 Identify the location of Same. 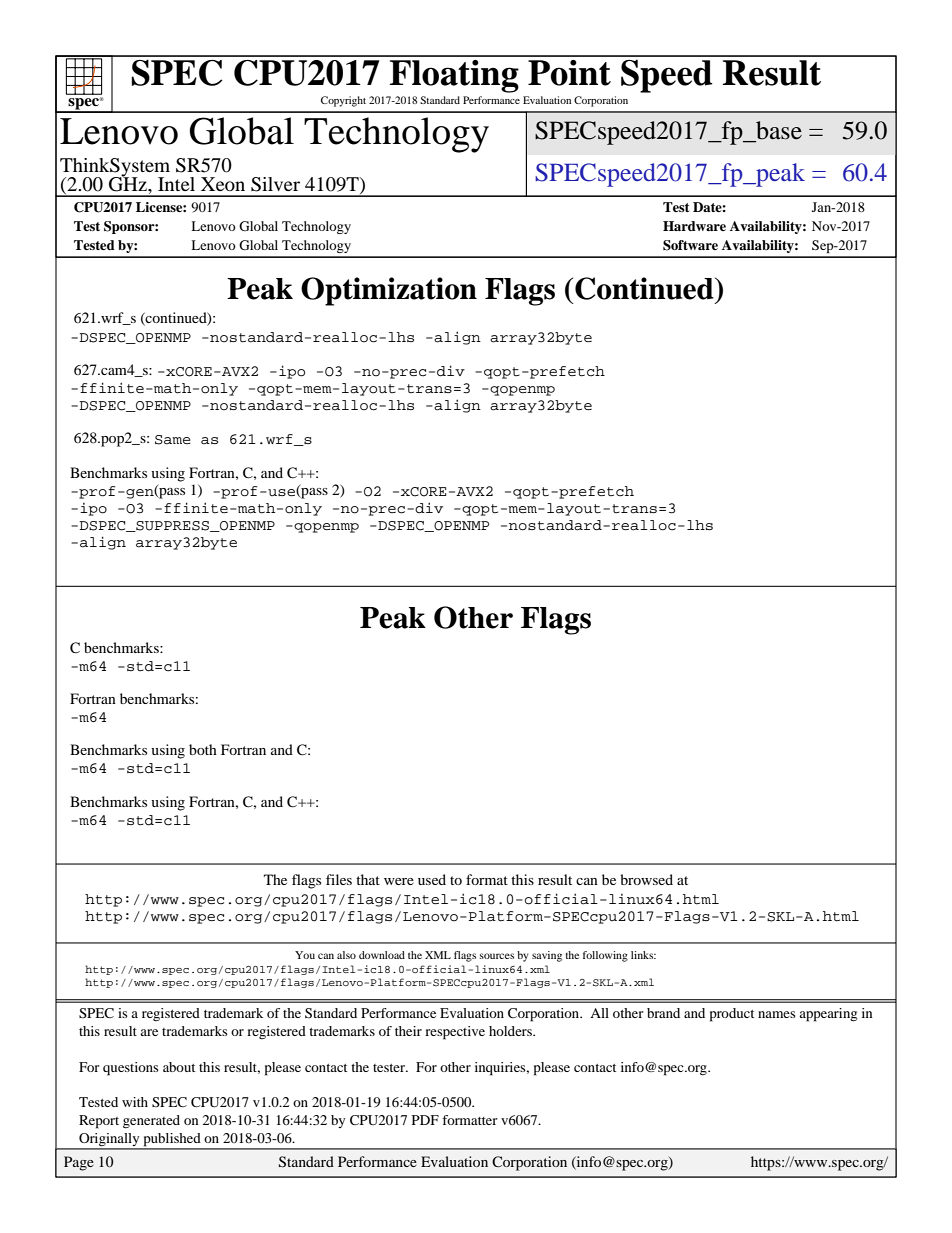
(173, 440).
